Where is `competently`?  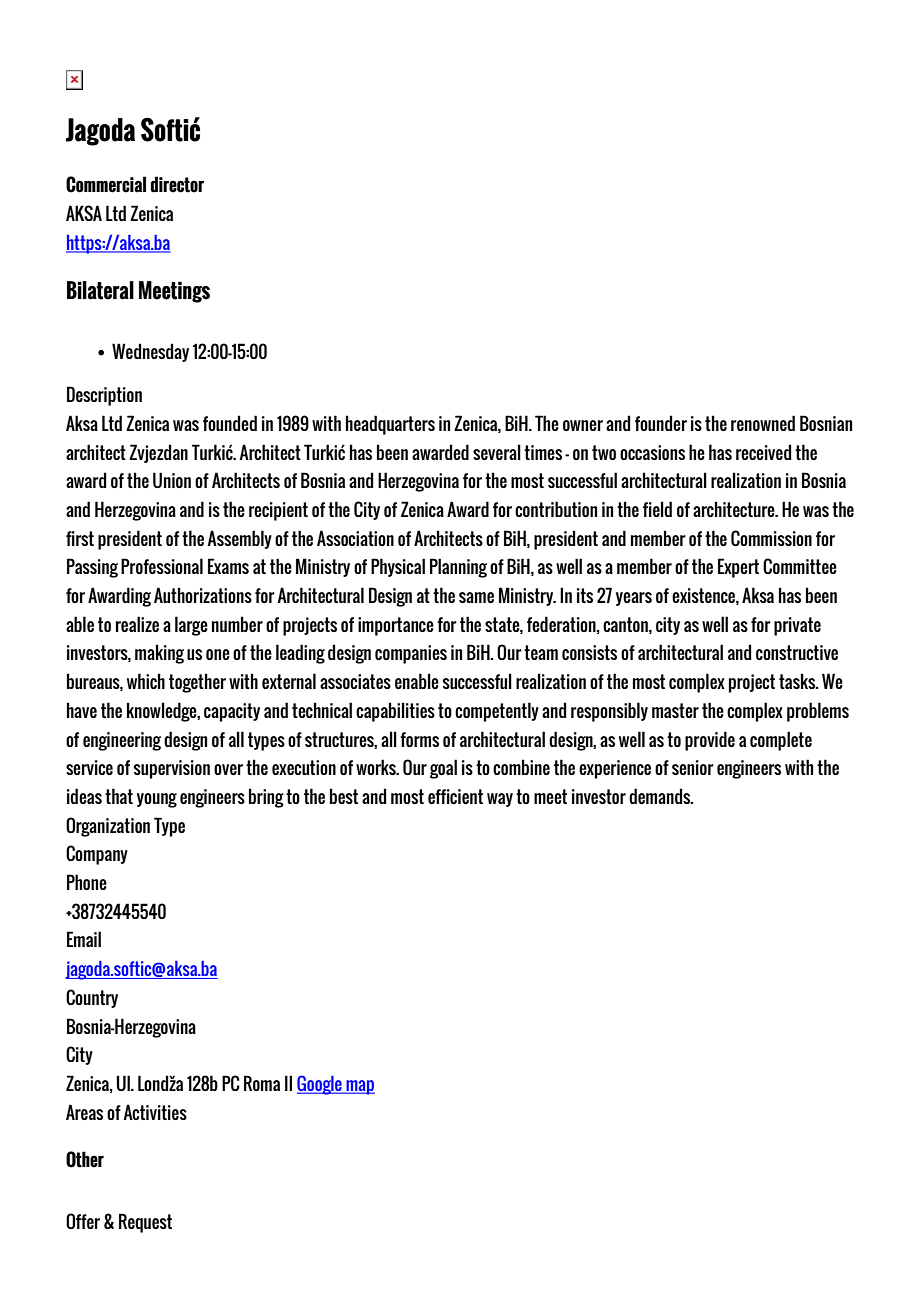 competently is located at coordinates (497, 712).
